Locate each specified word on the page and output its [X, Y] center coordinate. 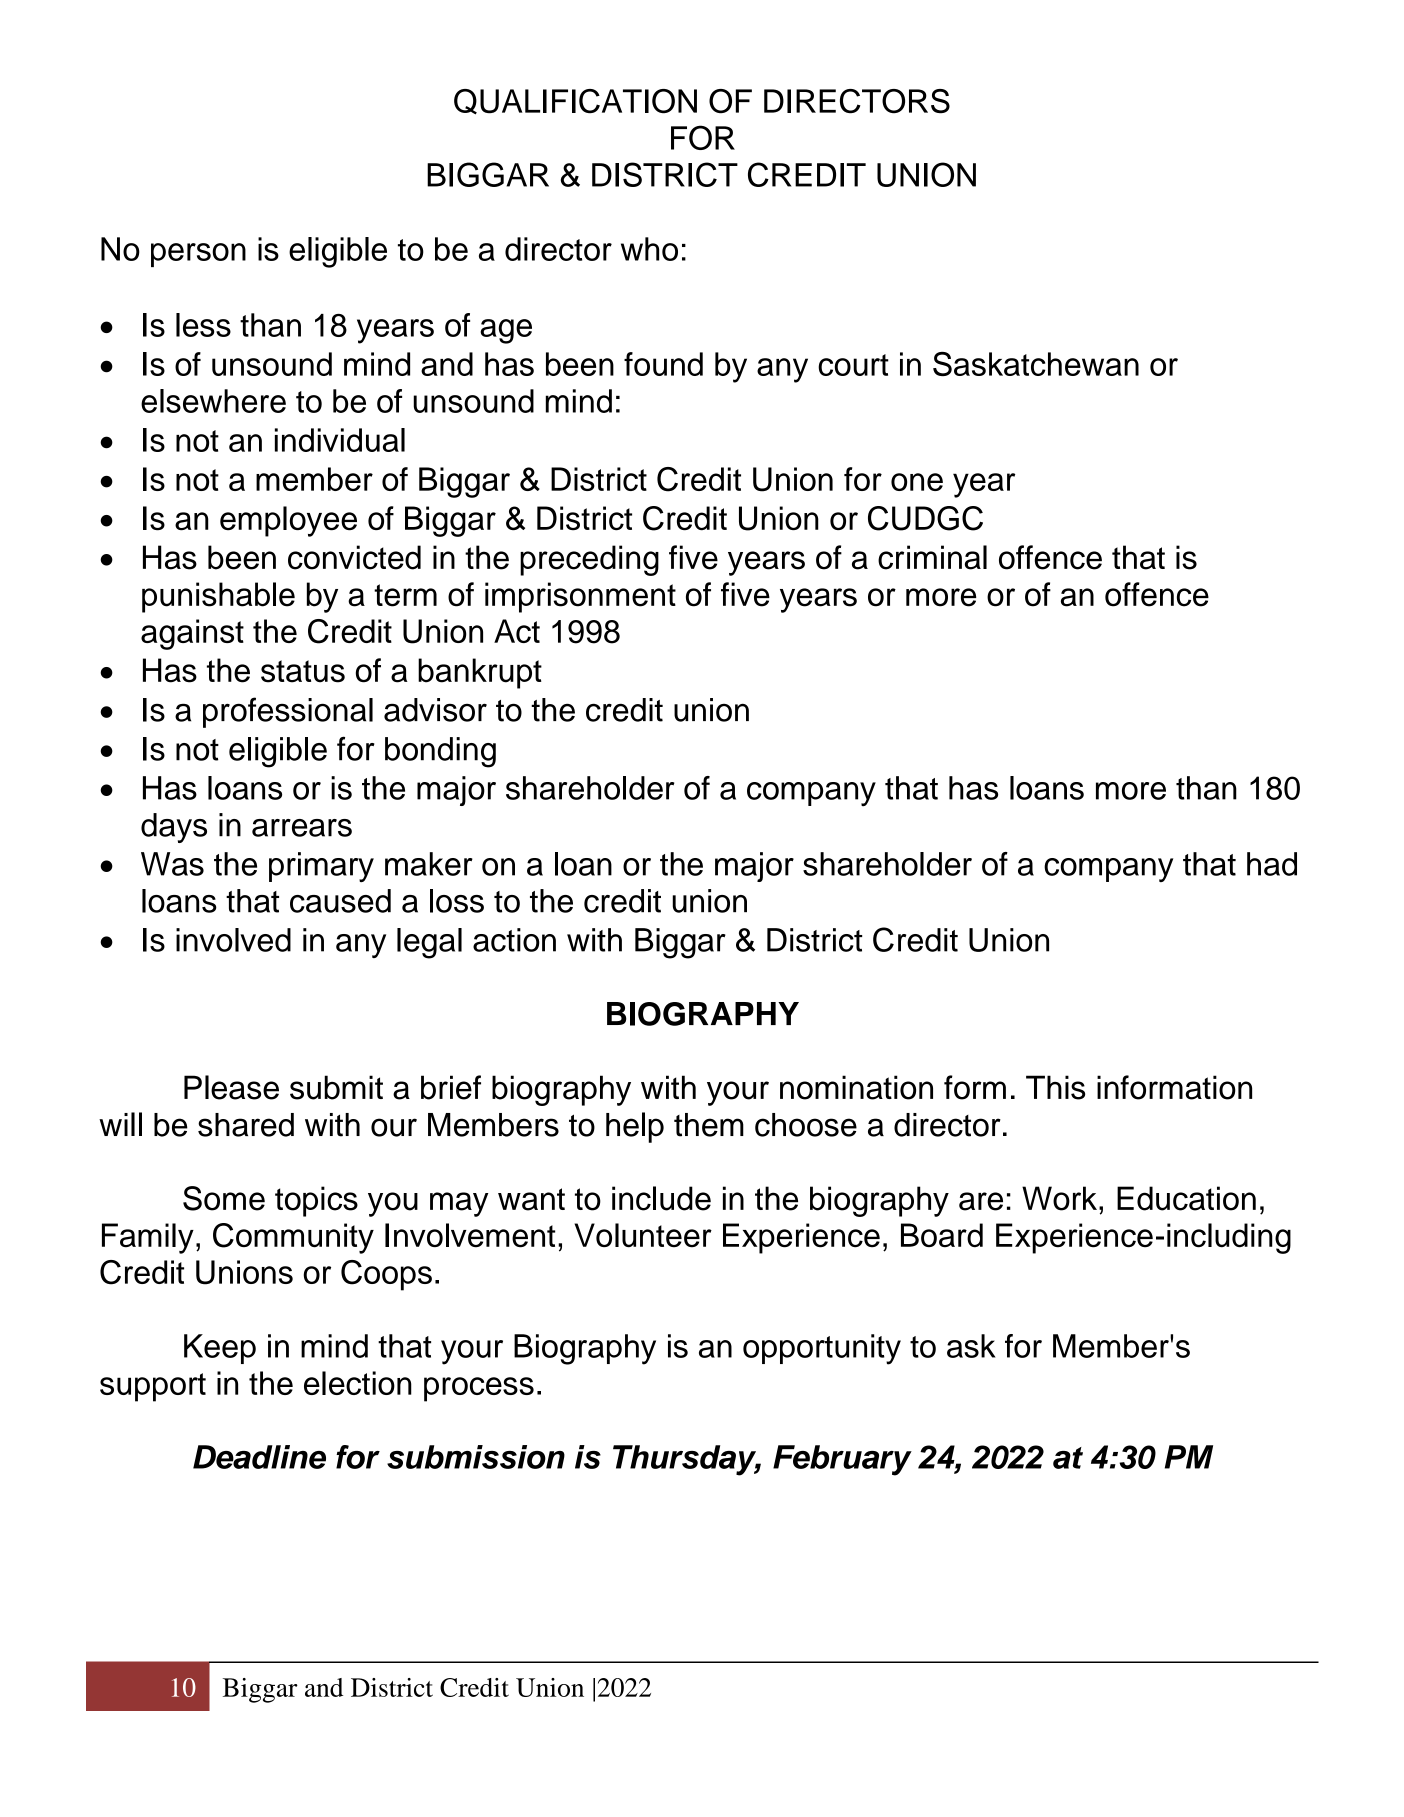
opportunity [822, 1349]
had [1272, 864]
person [198, 255]
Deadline [259, 1457]
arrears [302, 828]
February [842, 1460]
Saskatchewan [1036, 364]
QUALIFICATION [575, 102]
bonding [440, 752]
